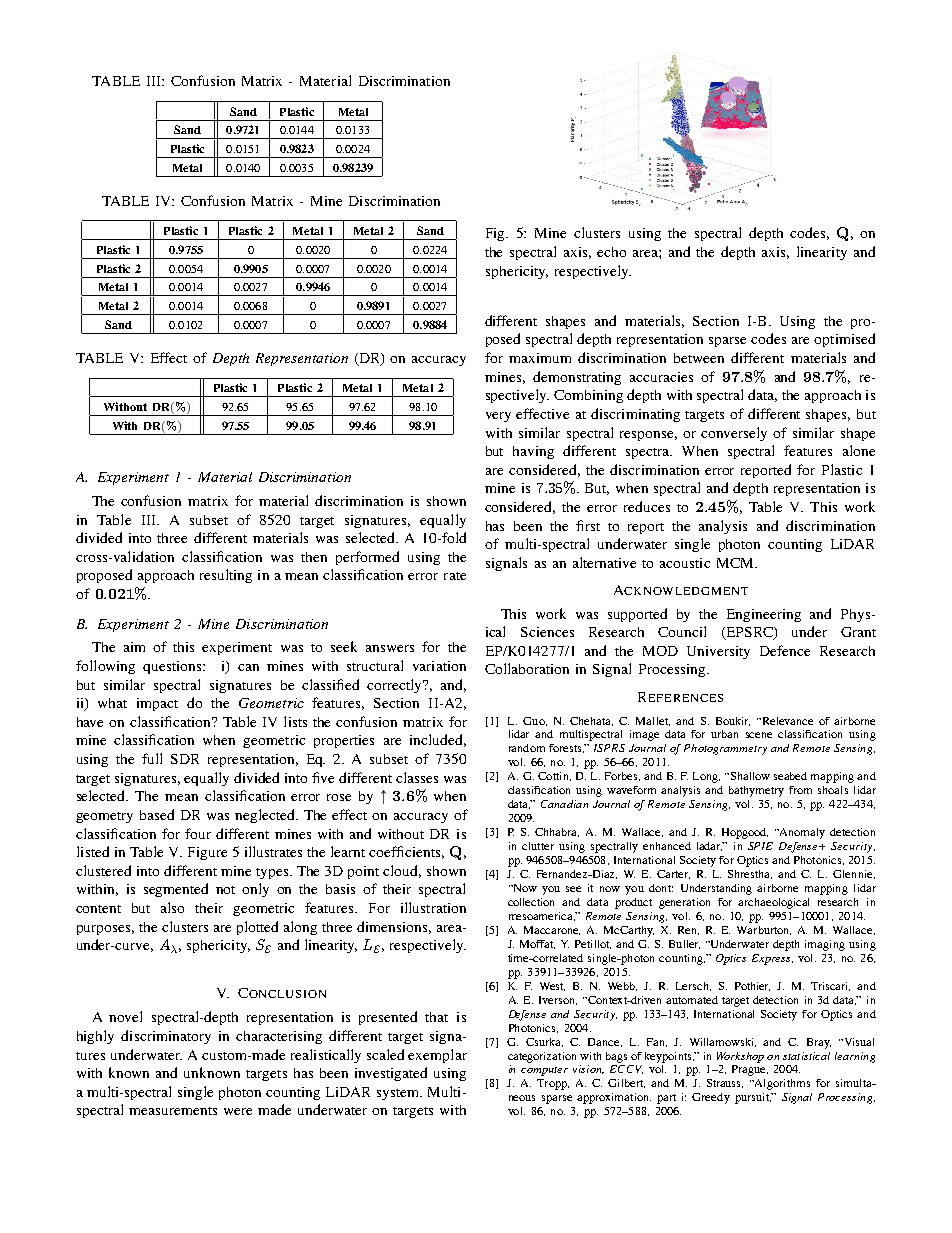 The height and width of the image is (1233, 952). Describe the element at coordinates (157, 814) in the image. I see `based` at that location.
